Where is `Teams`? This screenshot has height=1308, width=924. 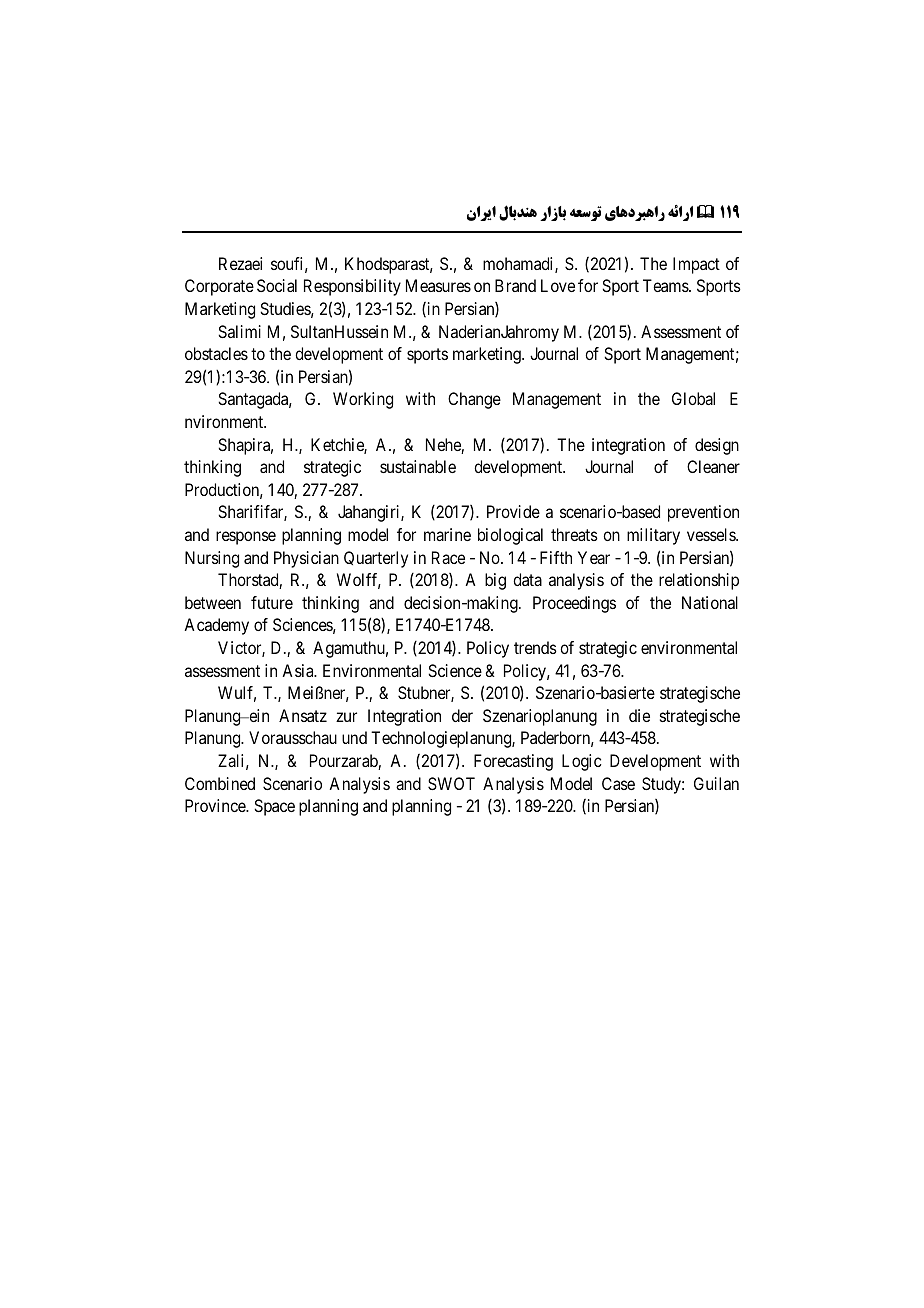 Teams is located at coordinates (666, 285).
